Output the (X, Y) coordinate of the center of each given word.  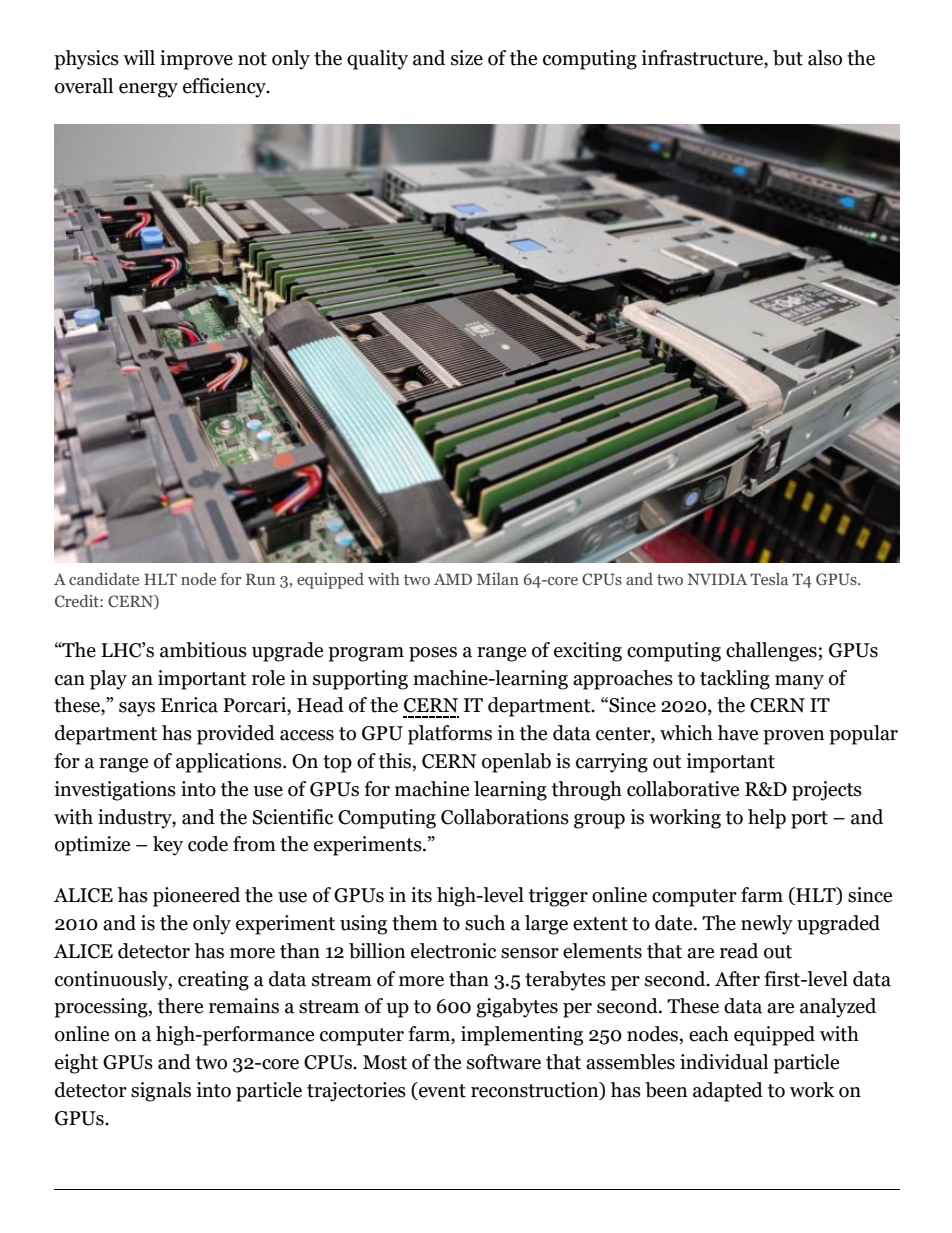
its (421, 895)
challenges (771, 652)
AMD (453, 579)
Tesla (769, 579)
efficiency (225, 88)
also (825, 58)
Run (260, 579)
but (788, 58)
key (168, 846)
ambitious (203, 650)
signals (161, 1092)
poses (433, 654)
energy (148, 90)
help (767, 819)
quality (377, 60)
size (467, 58)
